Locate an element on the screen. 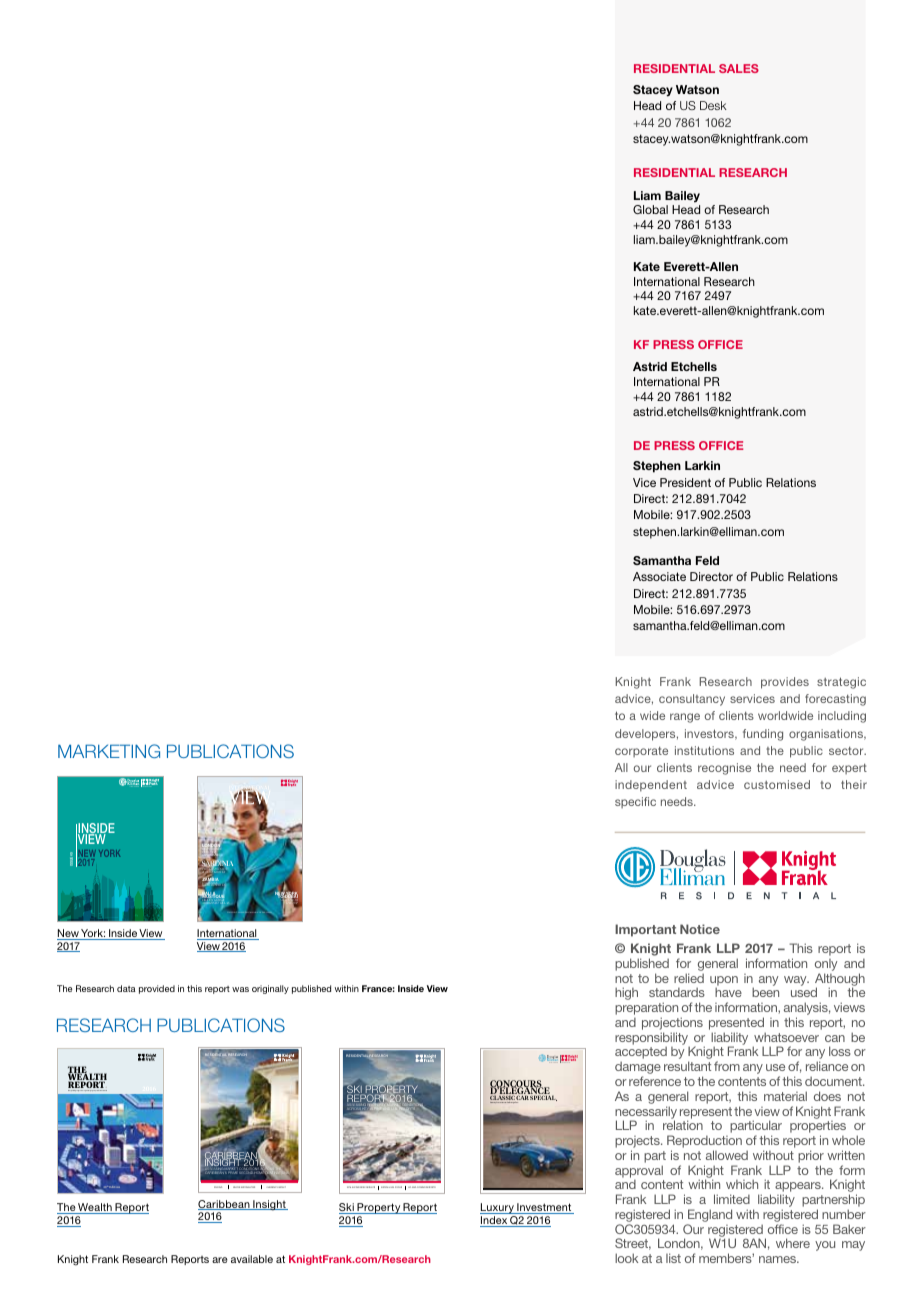 This screenshot has width=924, height=1308. LANDMARKS is located at coordinates (212, 855).
